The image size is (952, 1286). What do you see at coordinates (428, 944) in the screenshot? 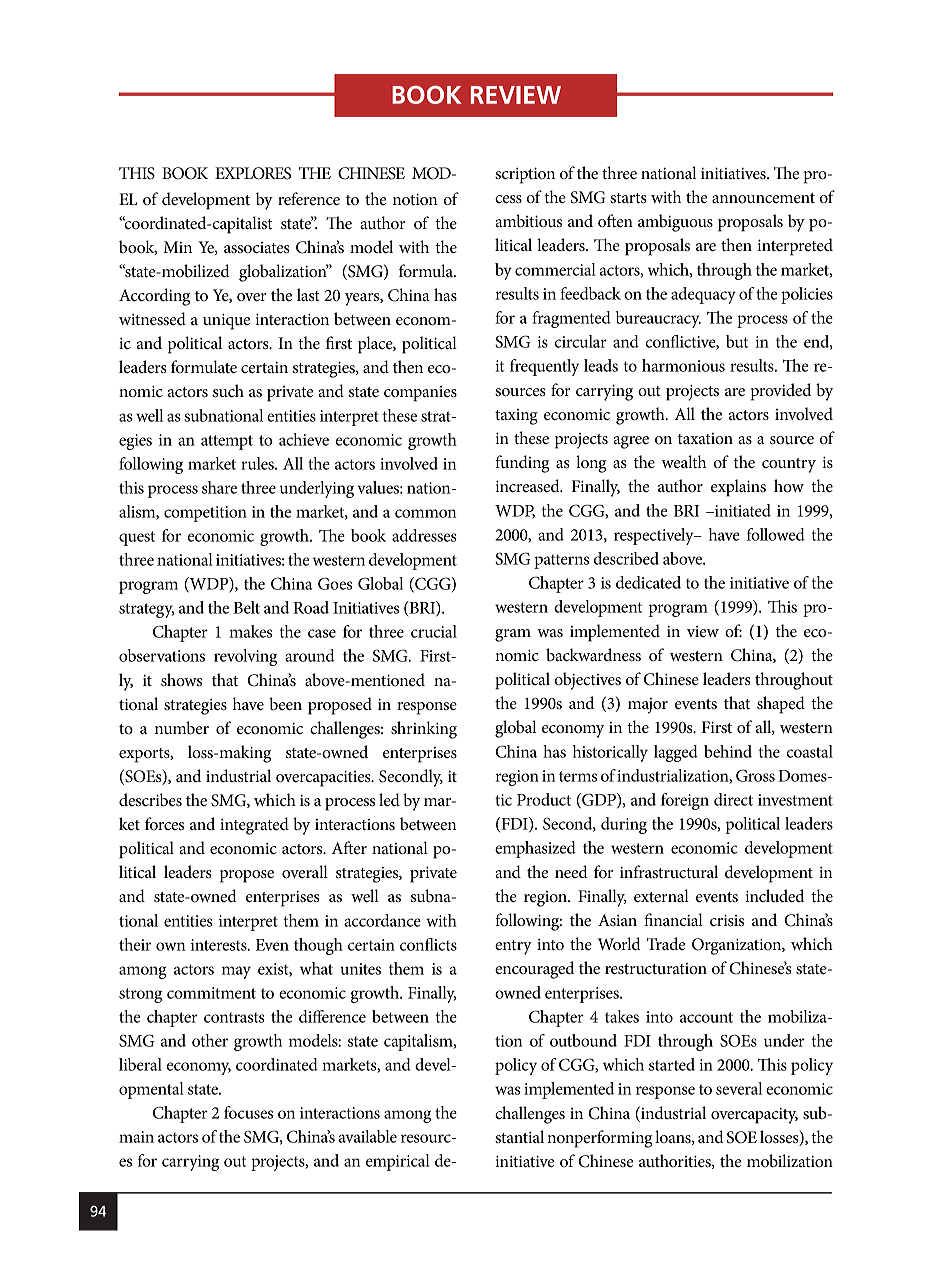
I see `conflicts` at bounding box center [428, 944].
